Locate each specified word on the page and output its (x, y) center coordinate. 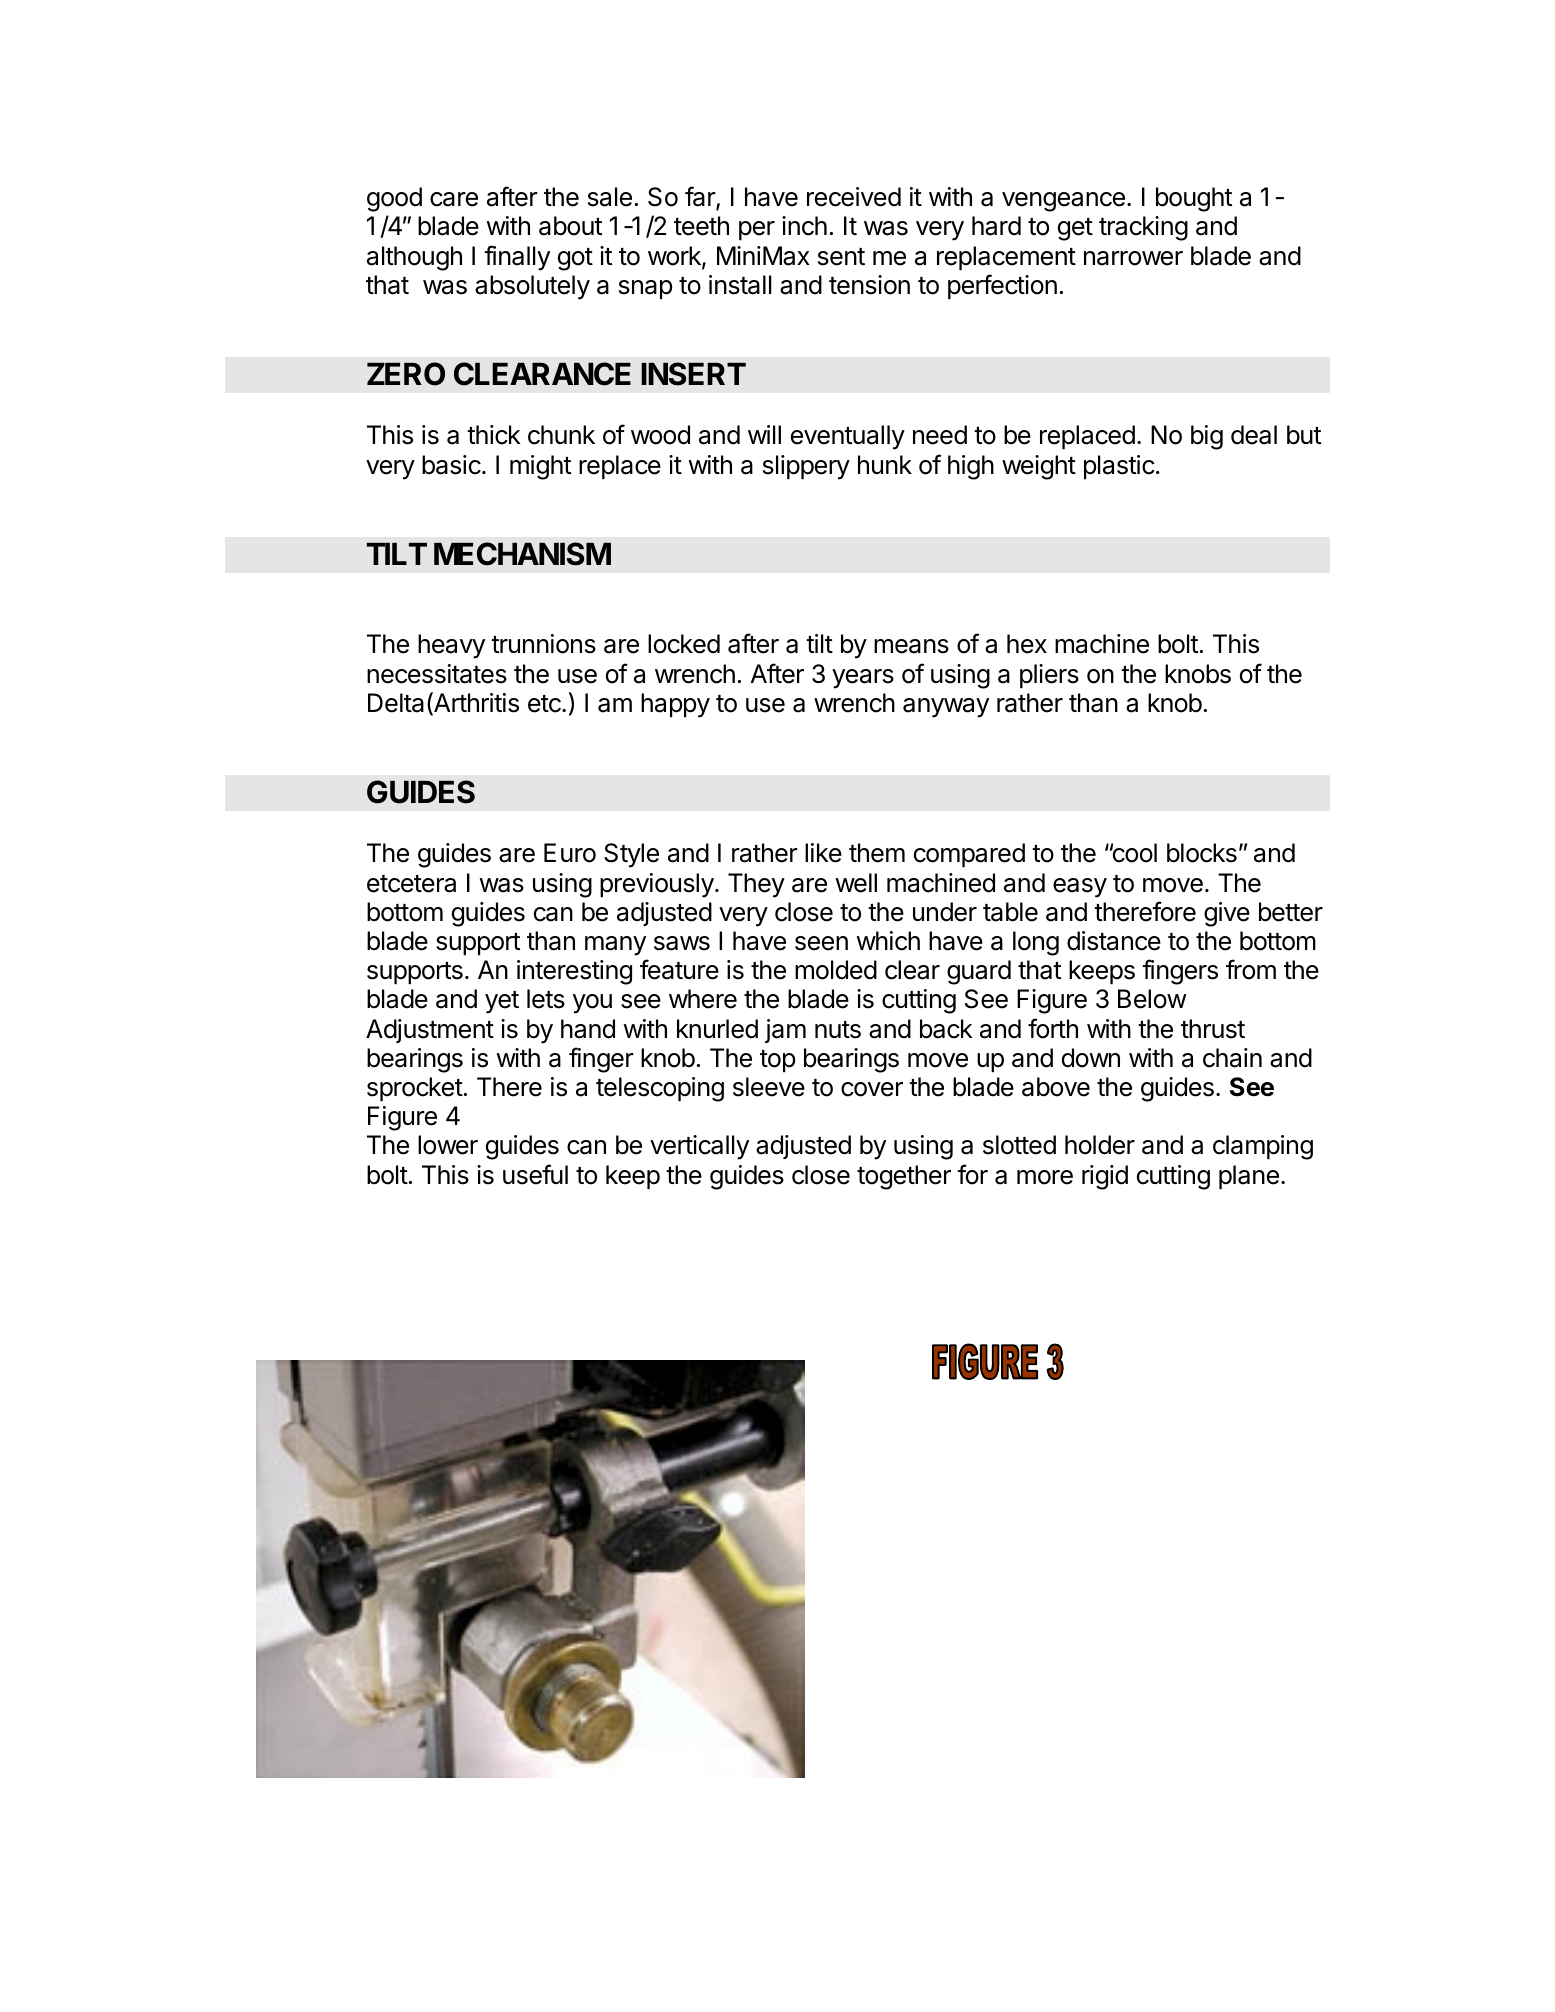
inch (804, 226)
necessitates (437, 674)
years (863, 679)
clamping (1263, 1147)
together (904, 1177)
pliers (1049, 676)
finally (517, 258)
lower (448, 1145)
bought (1194, 199)
